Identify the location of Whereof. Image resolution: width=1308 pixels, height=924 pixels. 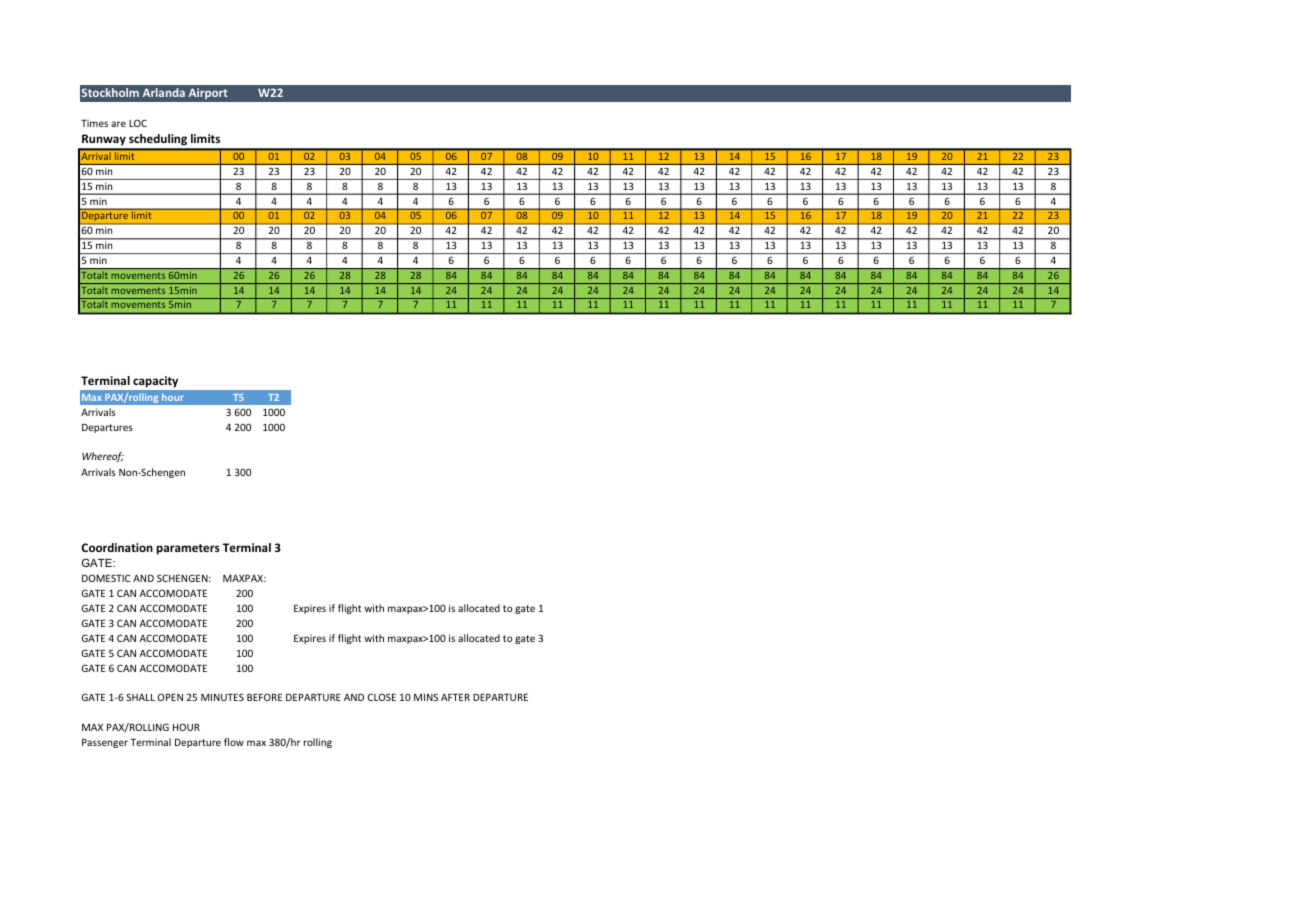
(103, 457).
